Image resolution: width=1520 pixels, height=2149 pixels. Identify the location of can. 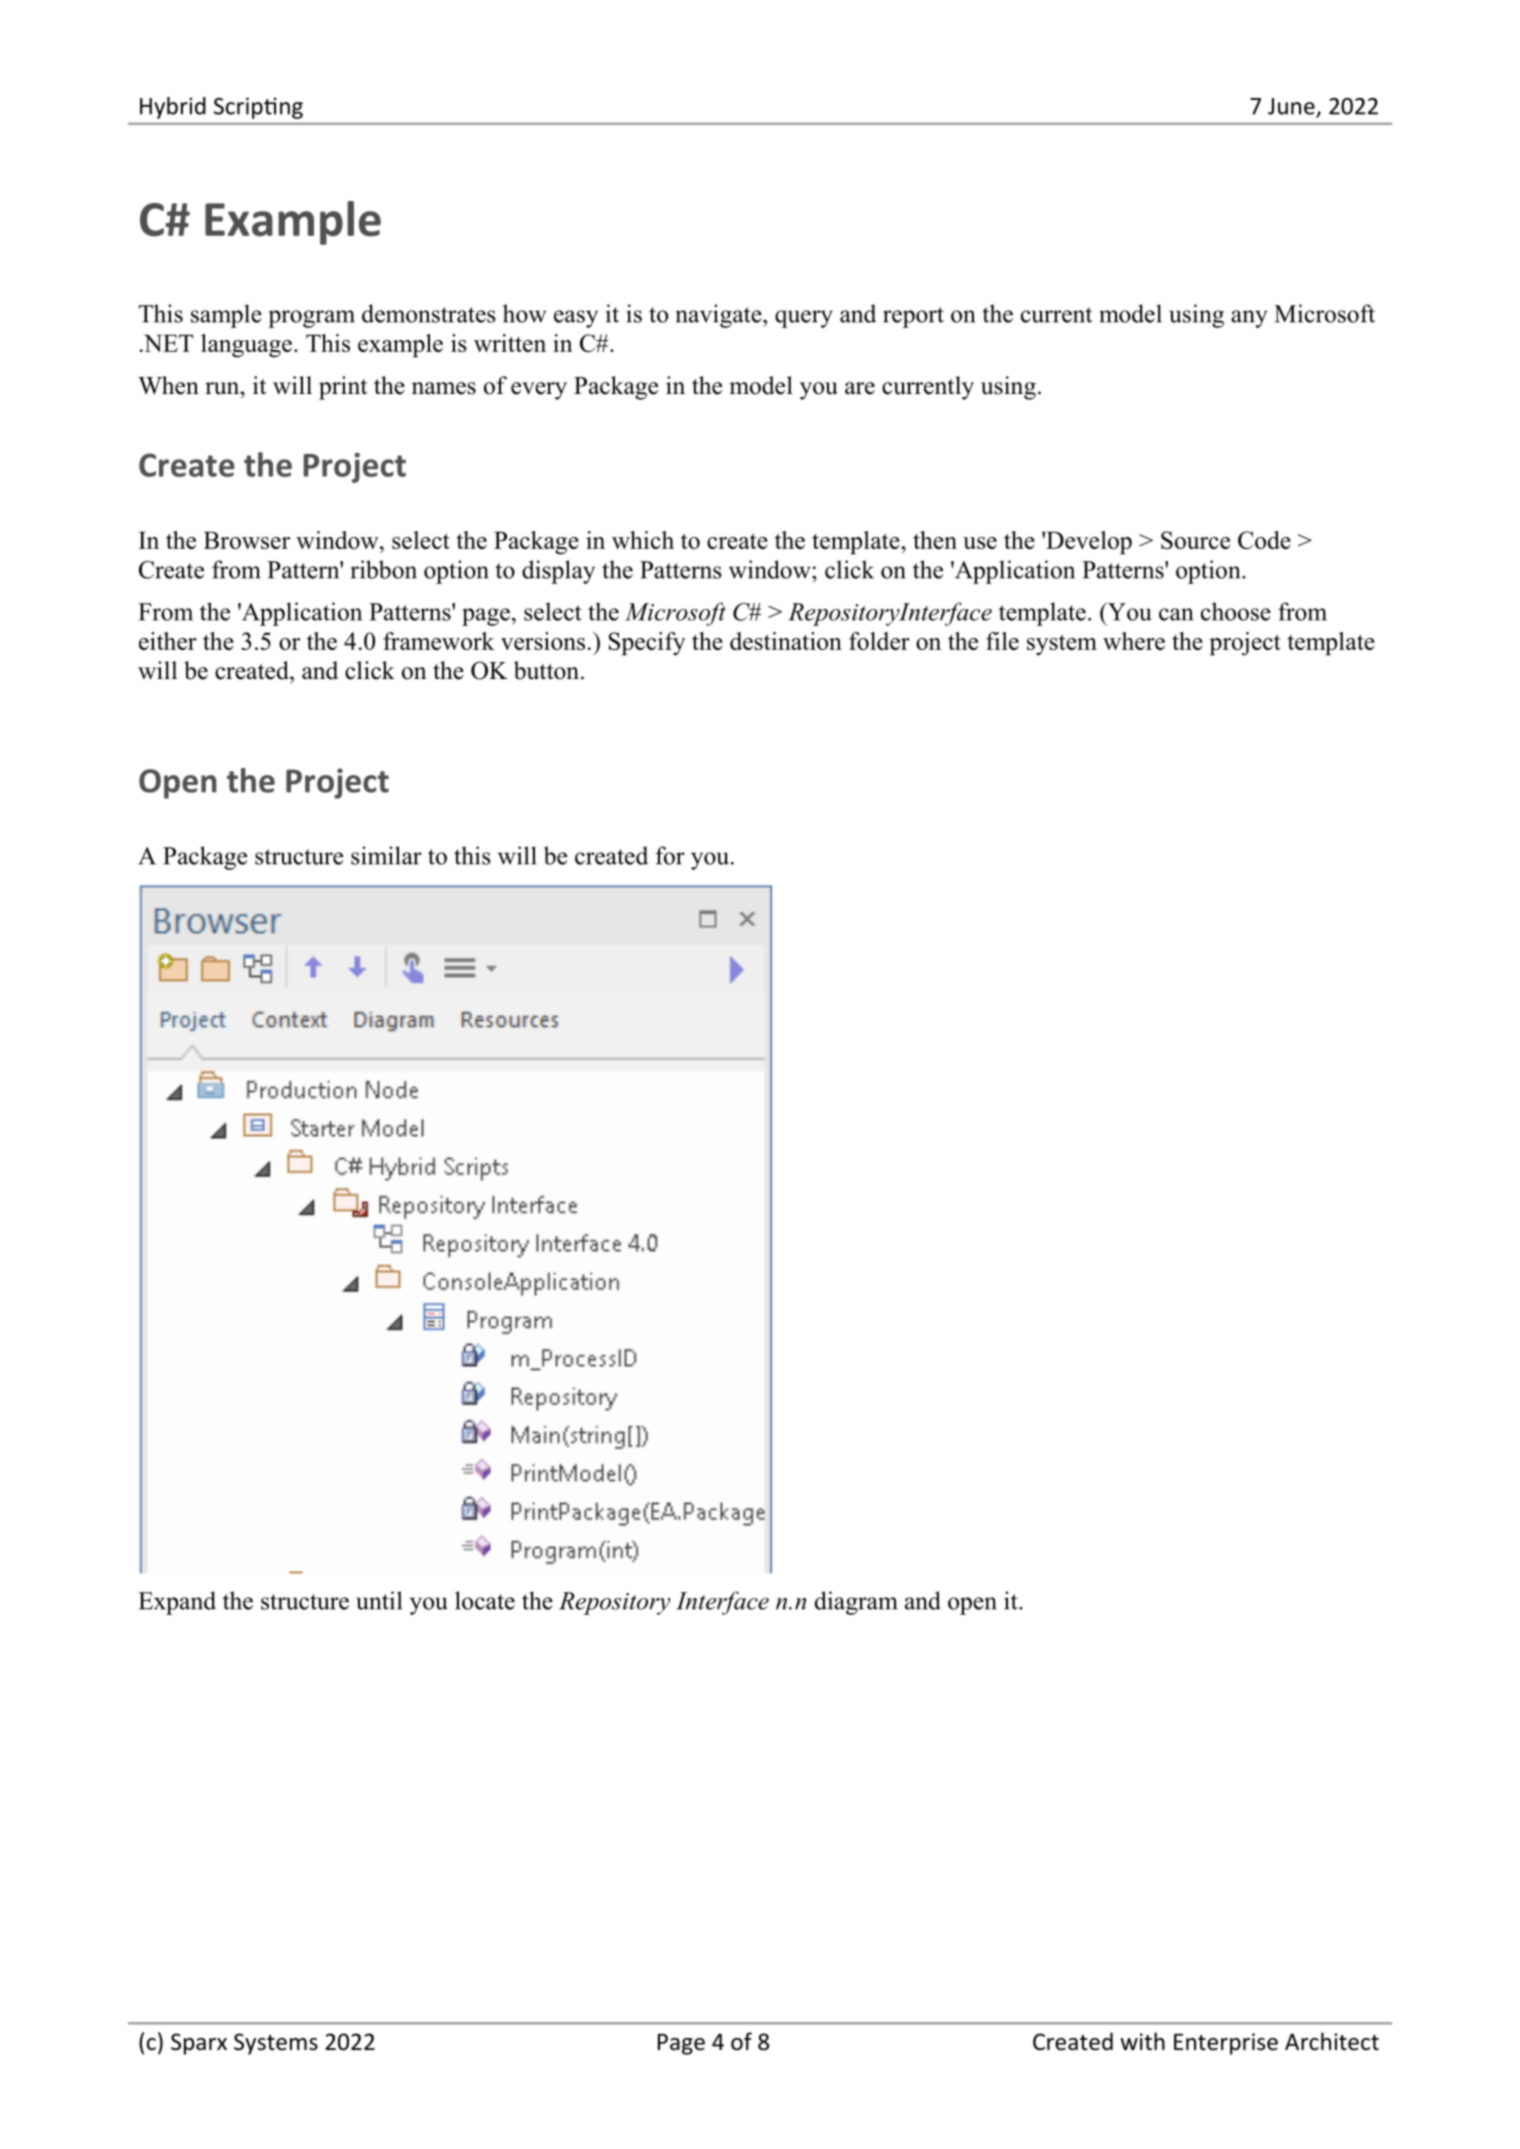
(1176, 614).
